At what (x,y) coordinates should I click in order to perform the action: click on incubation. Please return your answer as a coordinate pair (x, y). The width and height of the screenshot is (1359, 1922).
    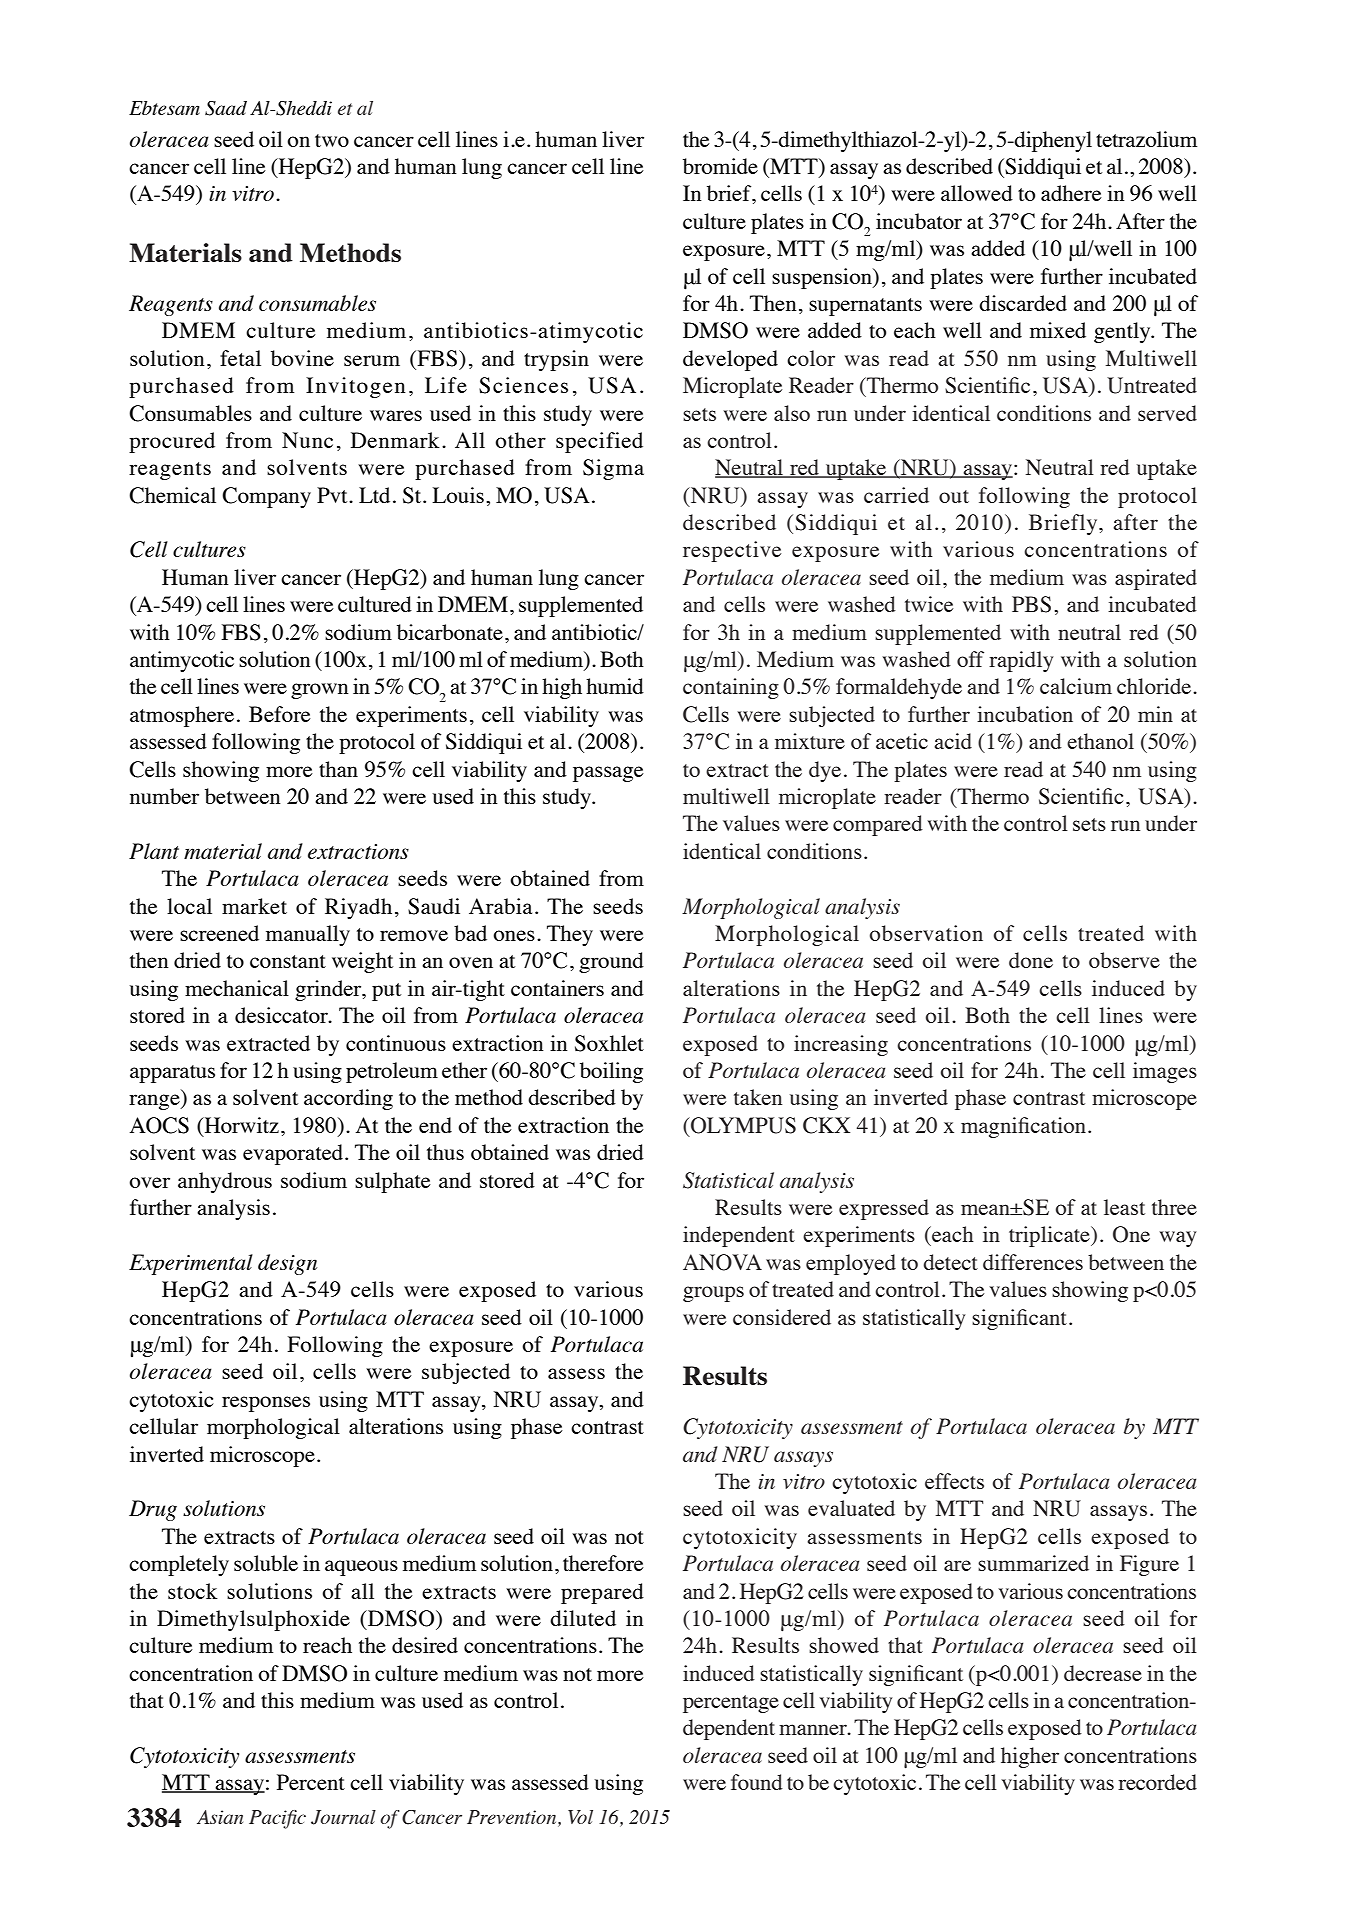
    Looking at the image, I should click on (1025, 714).
